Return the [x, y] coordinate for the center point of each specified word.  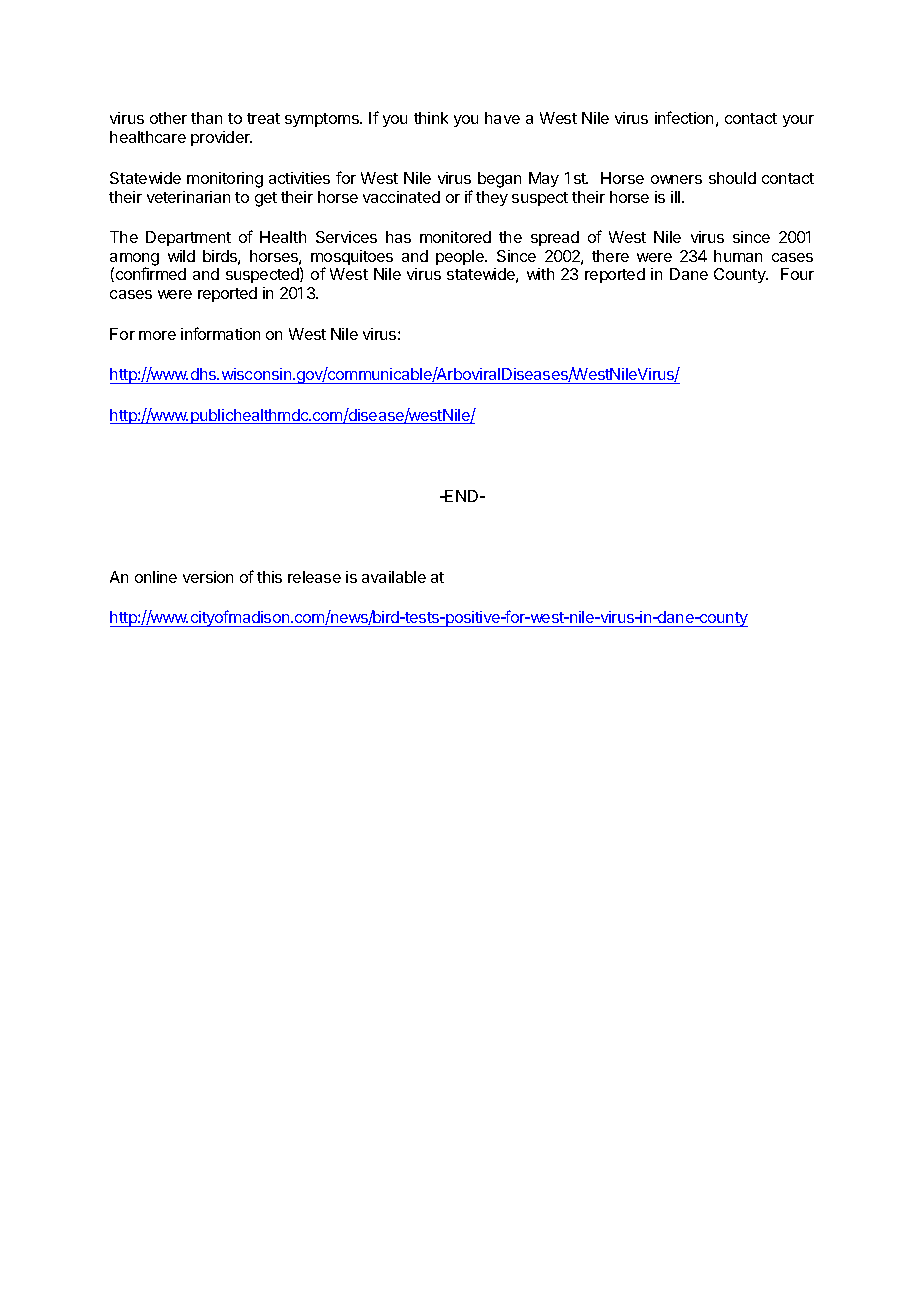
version [208, 577]
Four [797, 274]
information [220, 333]
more [157, 335]
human [738, 256]
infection [684, 117]
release [314, 577]
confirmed [151, 273]
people [461, 257]
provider [221, 138]
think [431, 118]
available [394, 577]
